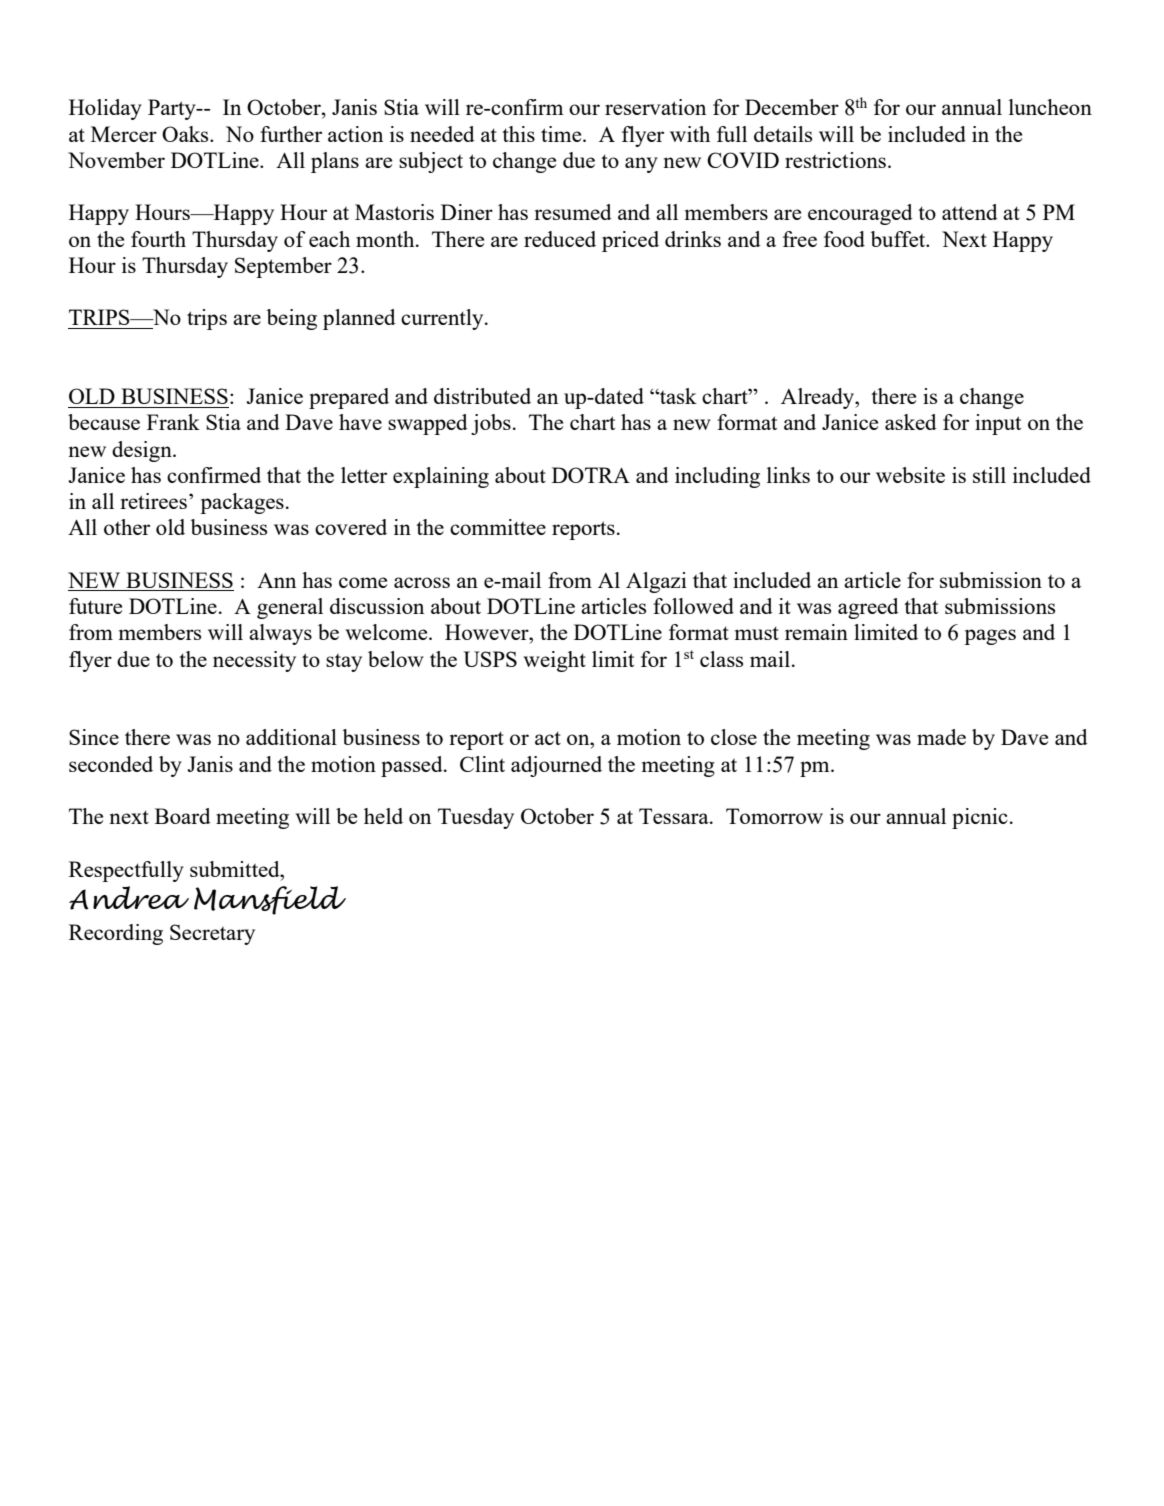 The height and width of the screenshot is (1506, 1164). Describe the element at coordinates (911, 422) in the screenshot. I see `asked` at that location.
